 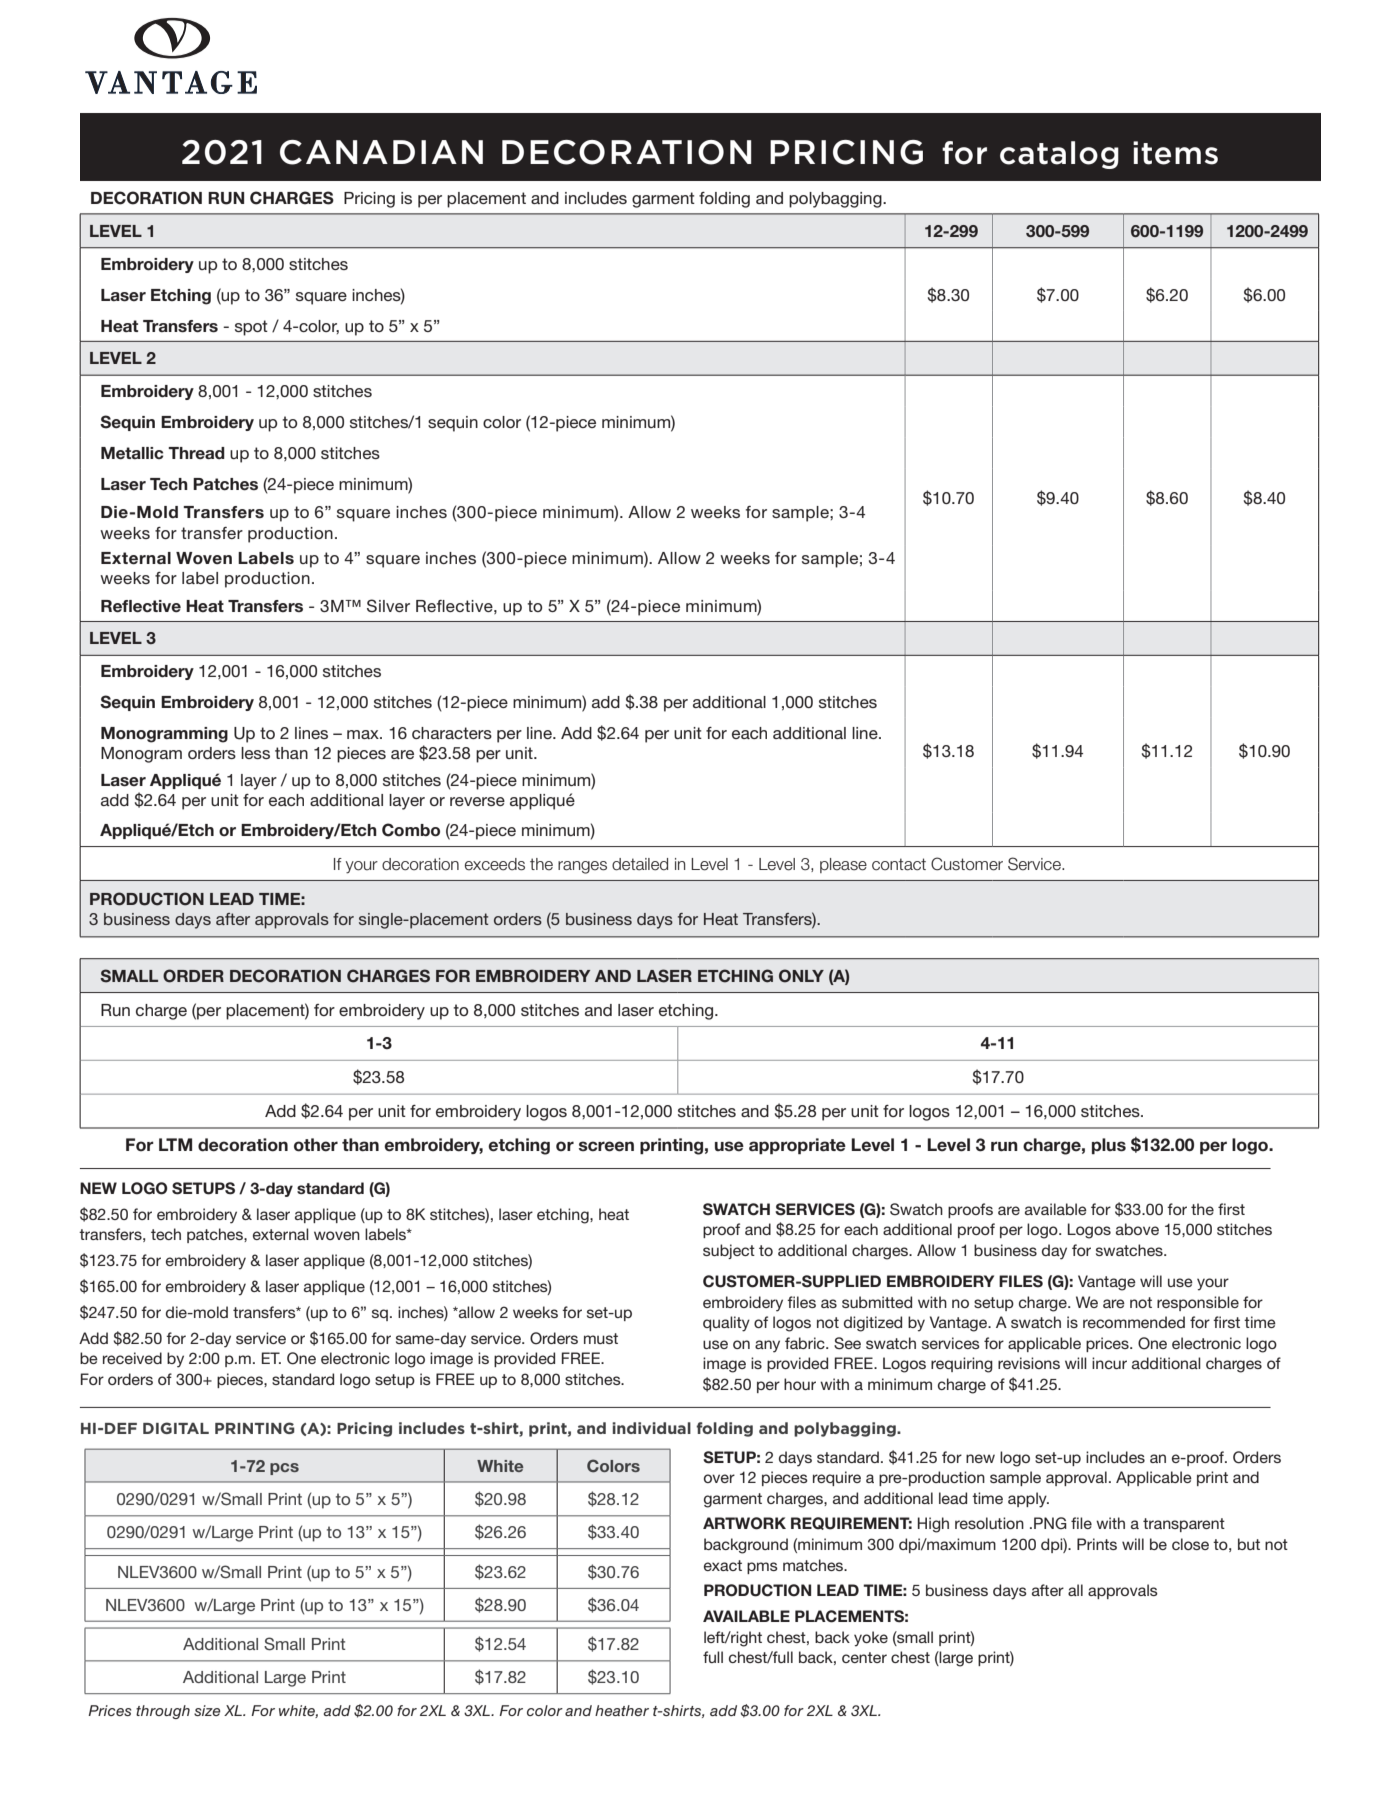 What do you see at coordinates (452, 733) in the screenshot?
I see `characters` at bounding box center [452, 733].
